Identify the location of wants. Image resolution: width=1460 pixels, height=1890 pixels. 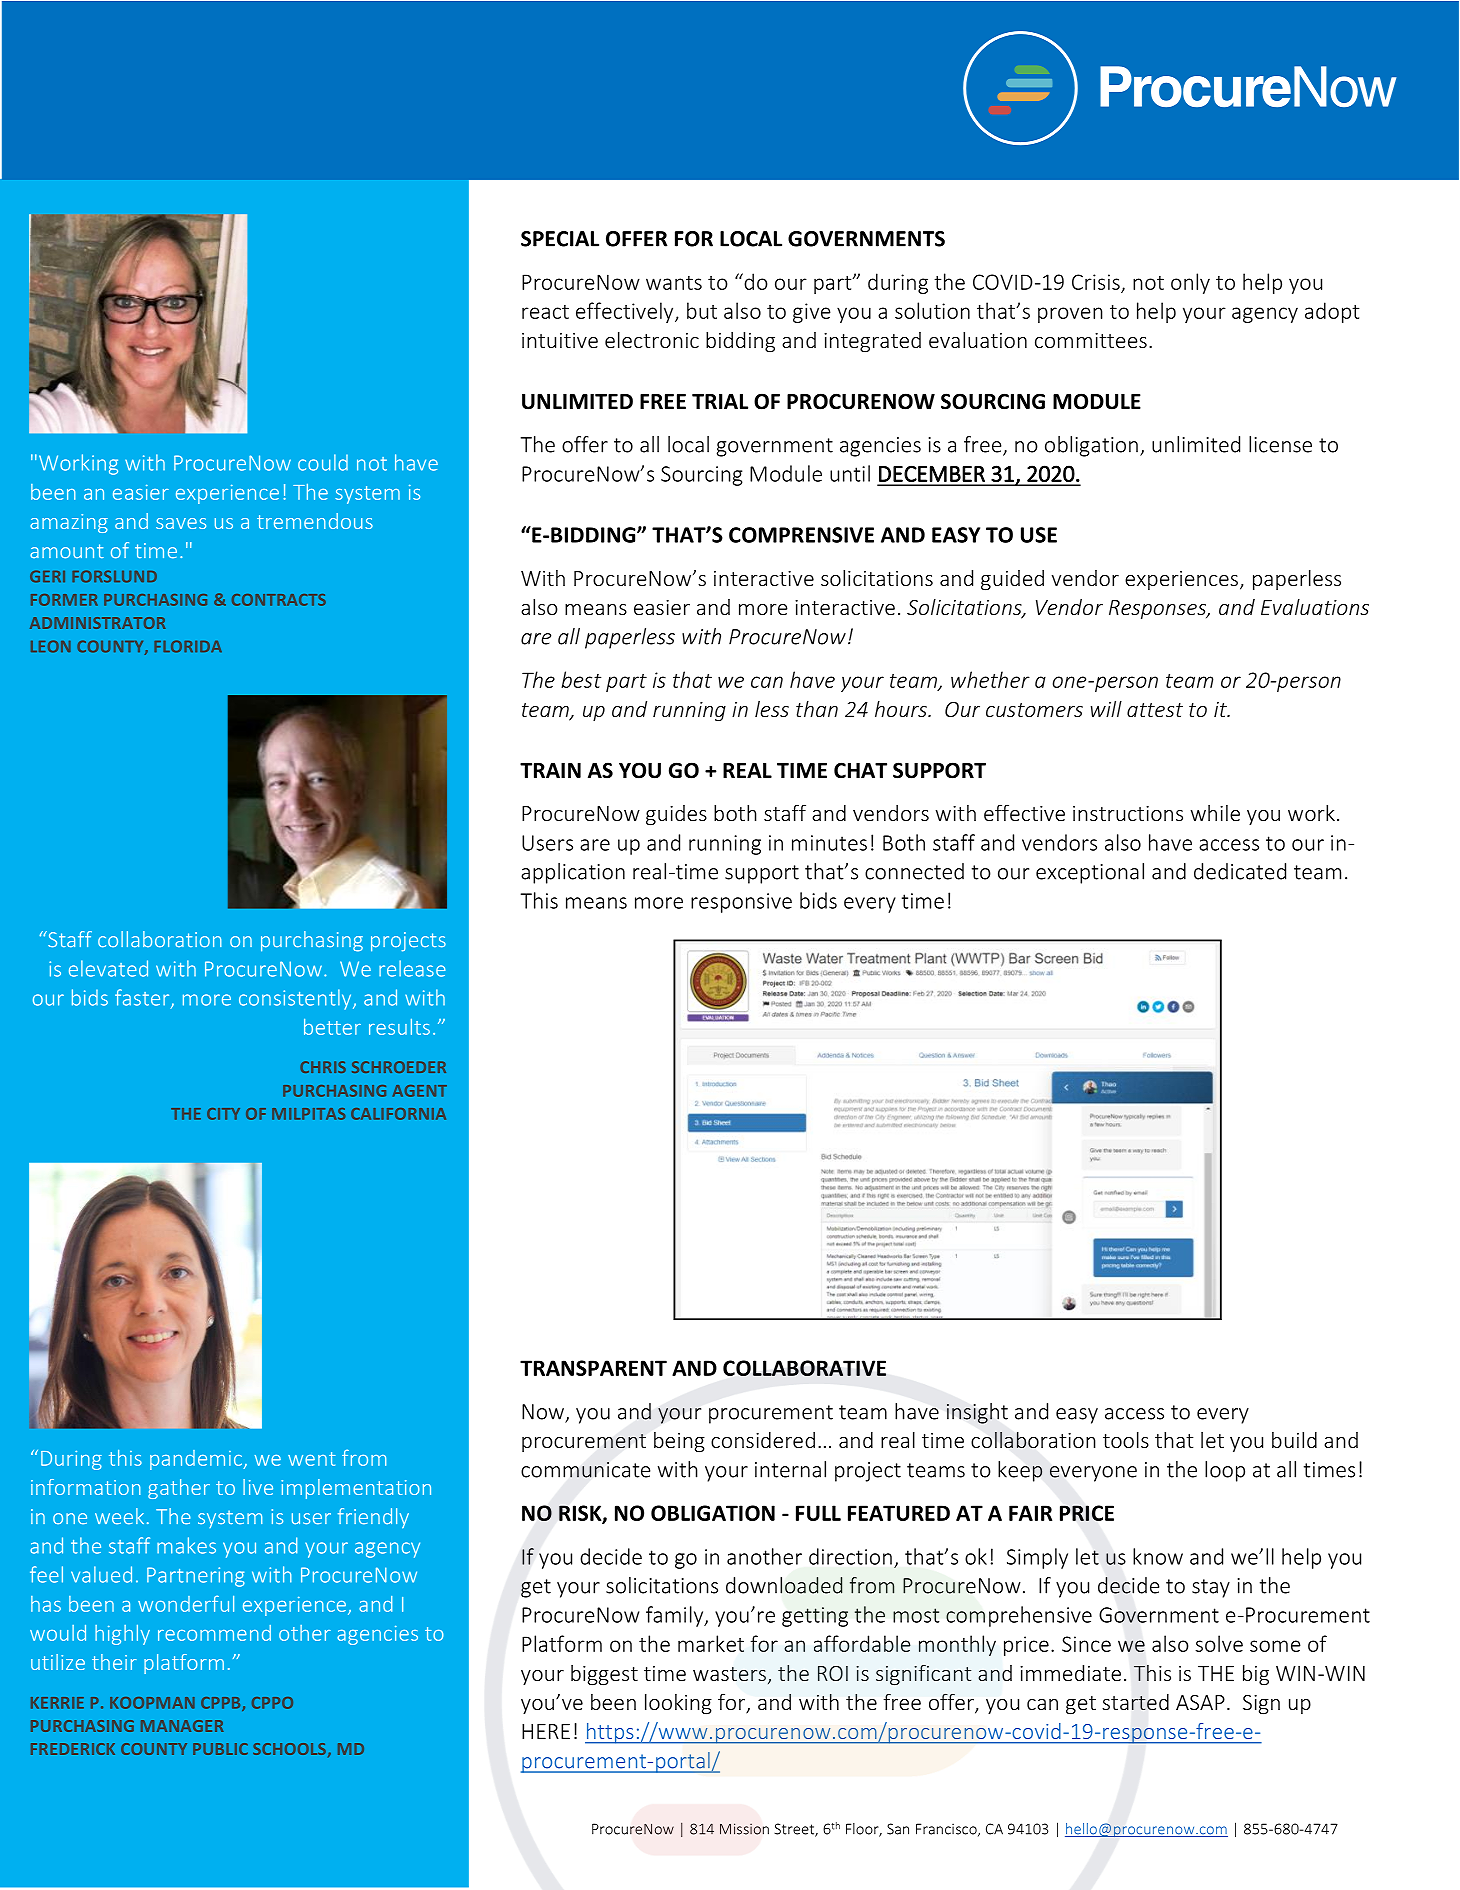
(674, 283).
